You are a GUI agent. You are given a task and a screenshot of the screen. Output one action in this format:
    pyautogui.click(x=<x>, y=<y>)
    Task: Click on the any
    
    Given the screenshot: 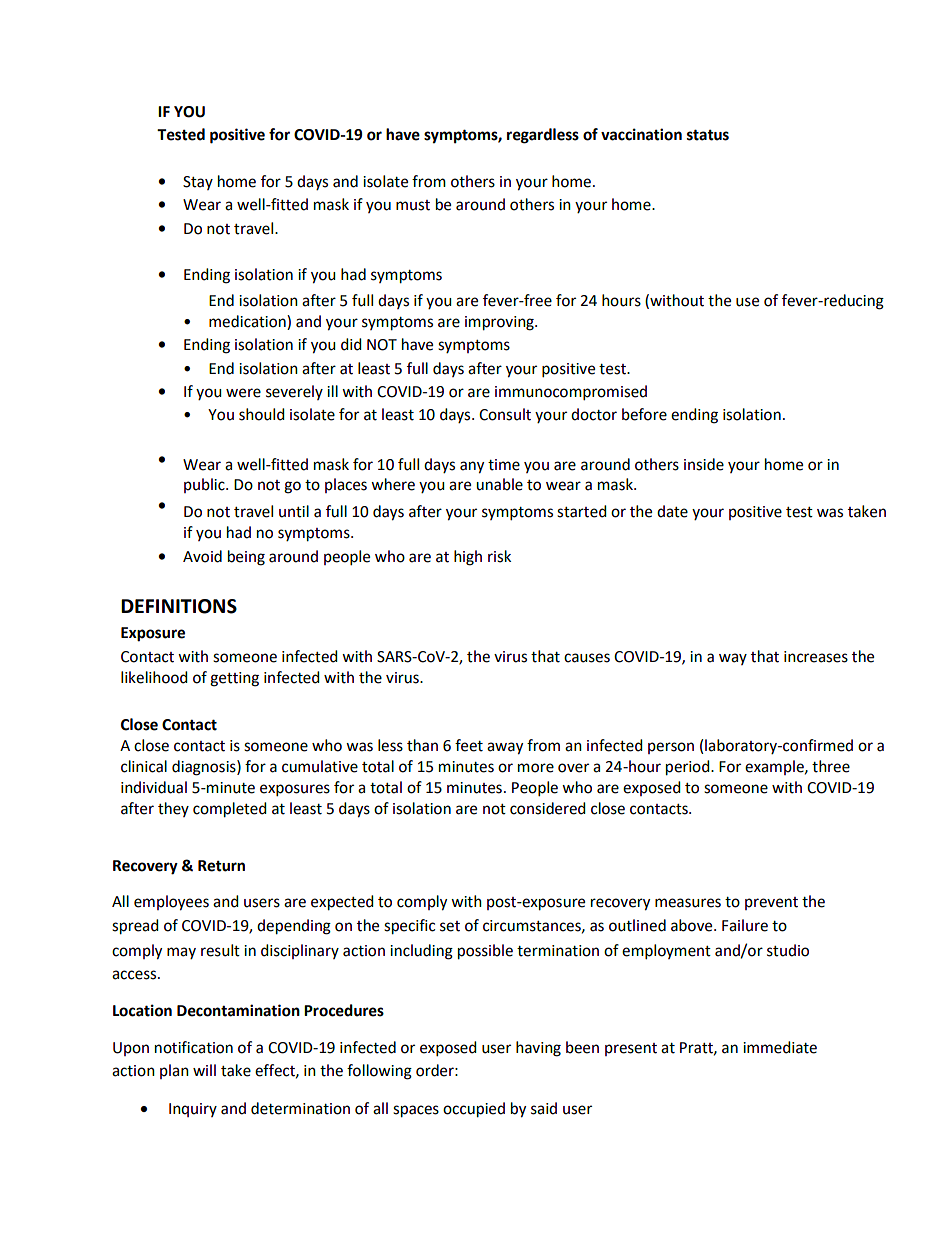 What is the action you would take?
    pyautogui.click(x=472, y=467)
